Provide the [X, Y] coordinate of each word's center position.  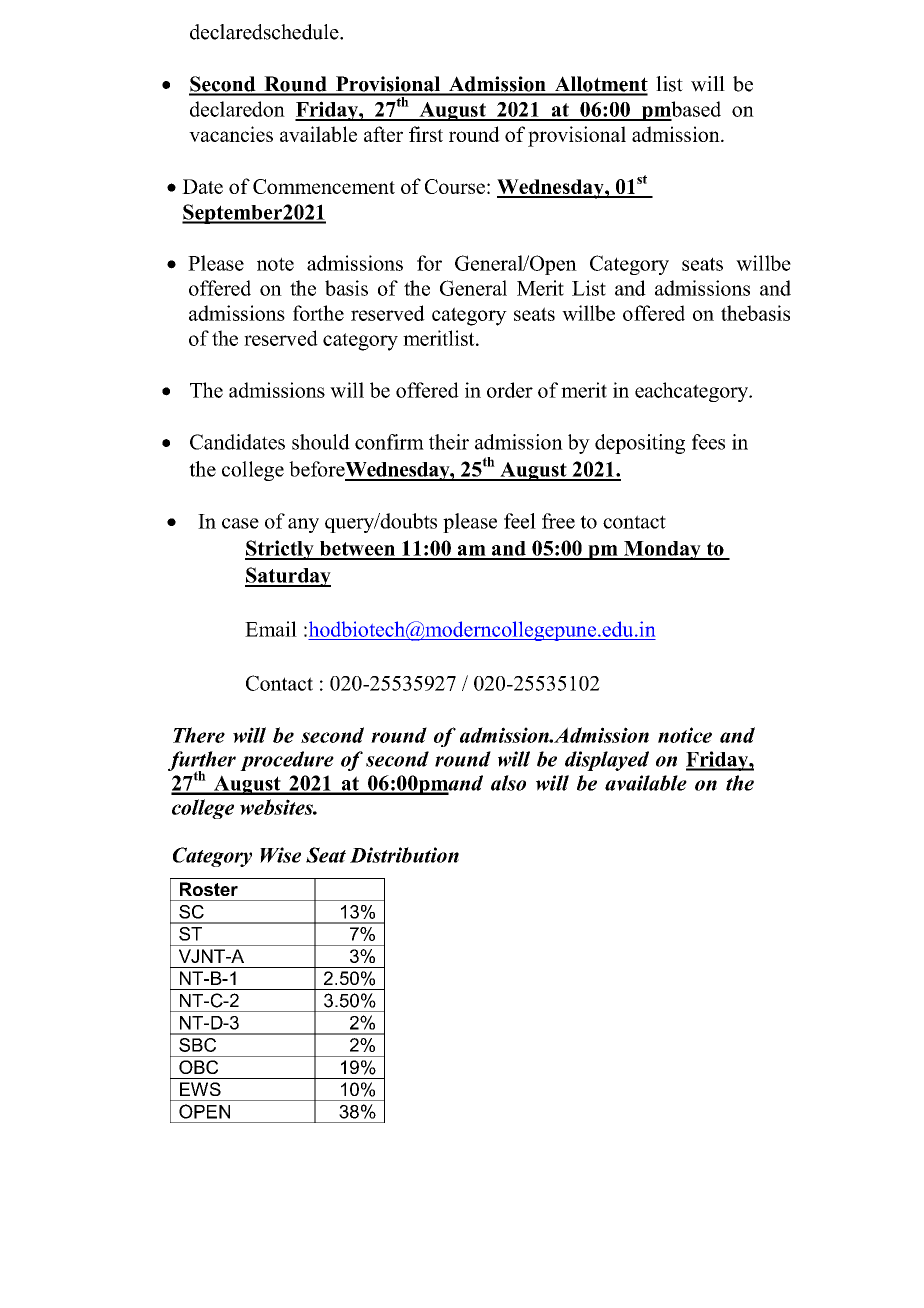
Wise [280, 855]
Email [271, 629]
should [321, 442]
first [426, 134]
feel [520, 521]
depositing [640, 444]
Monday [662, 550]
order [510, 390]
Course [455, 186]
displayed [607, 761]
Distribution [404, 855]
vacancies [231, 134]
